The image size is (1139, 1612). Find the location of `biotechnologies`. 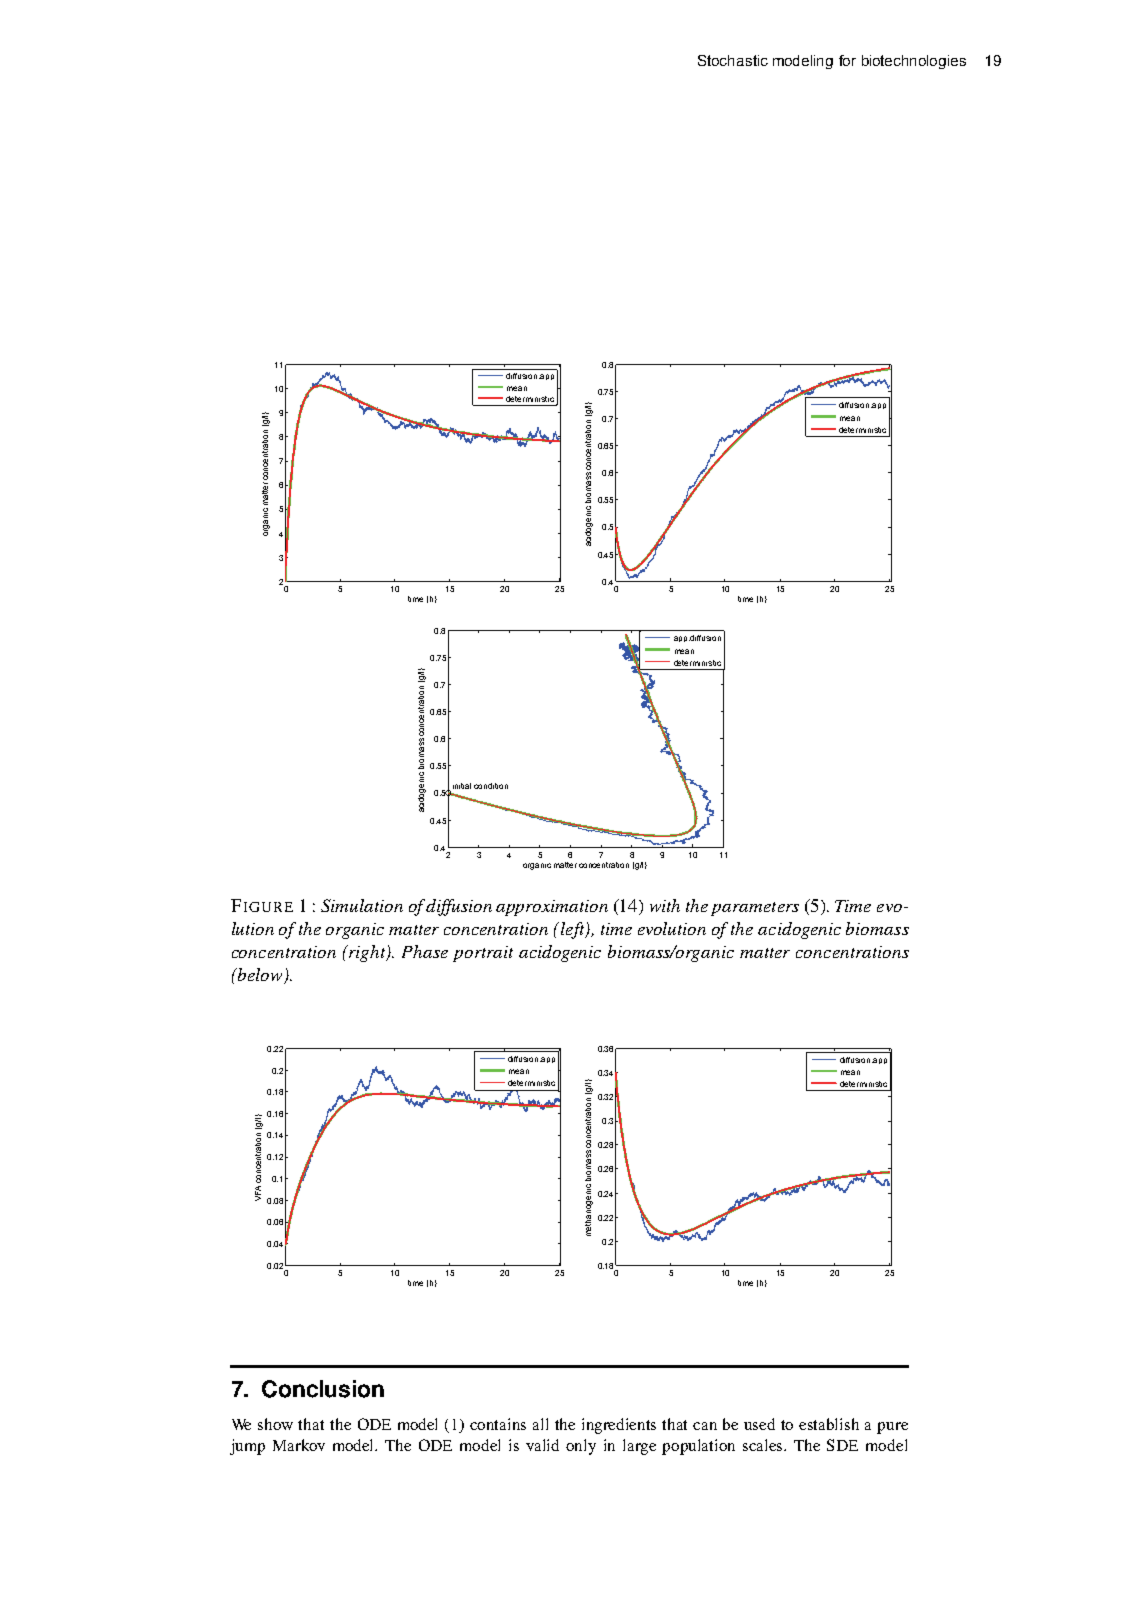

biotechnologies is located at coordinates (914, 62).
